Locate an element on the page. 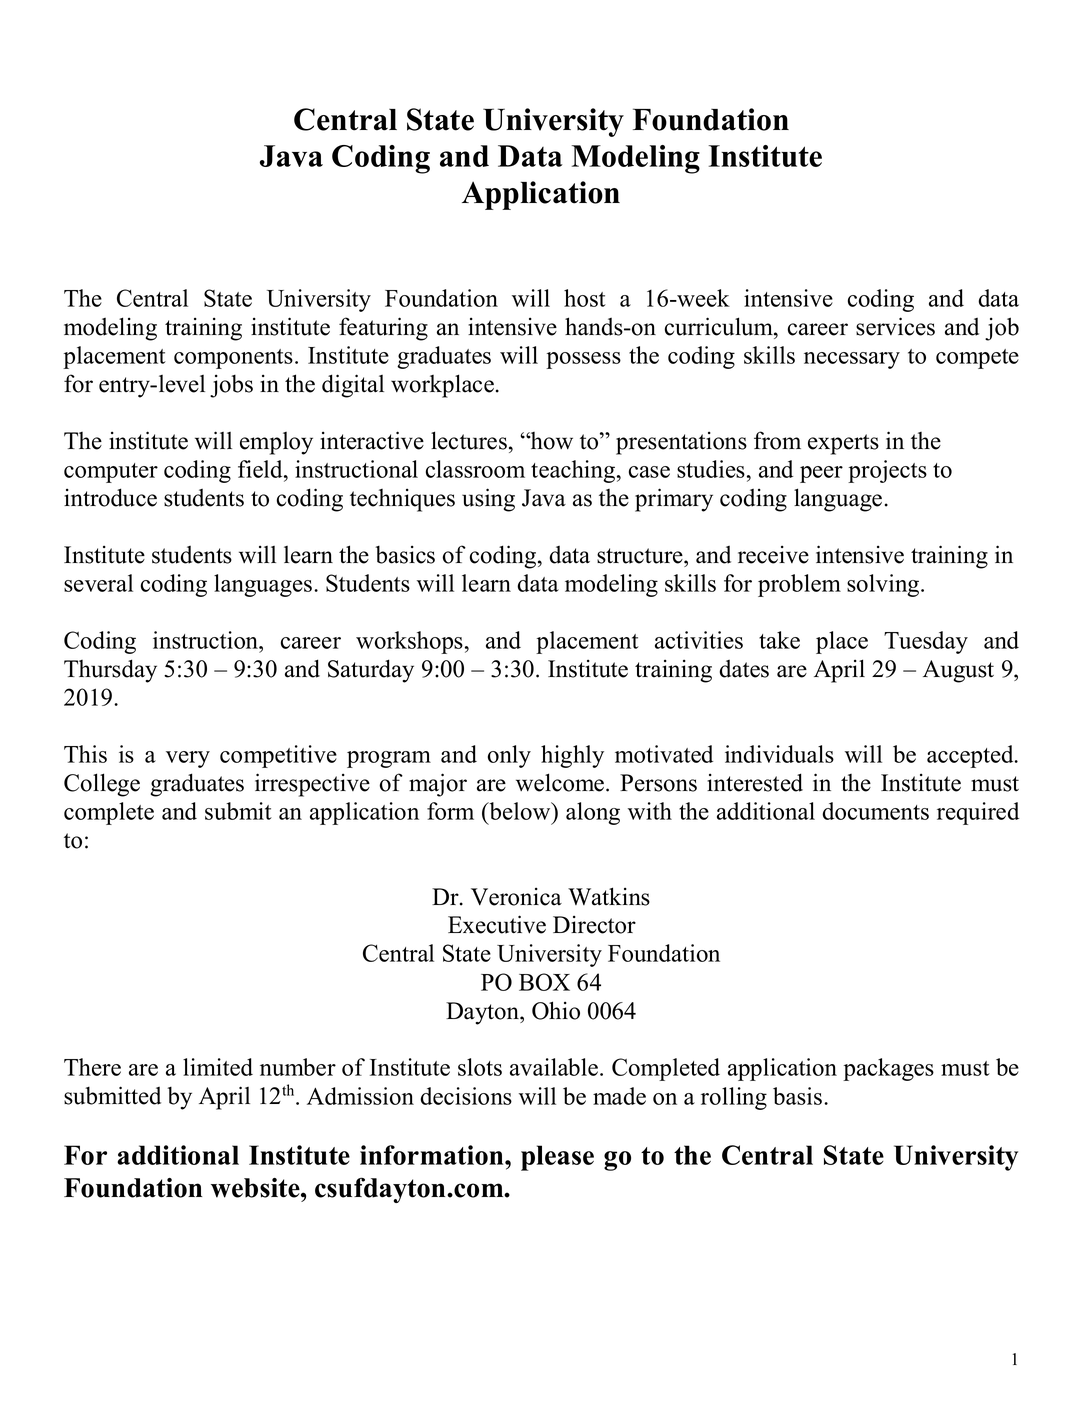  services is located at coordinates (895, 326).
